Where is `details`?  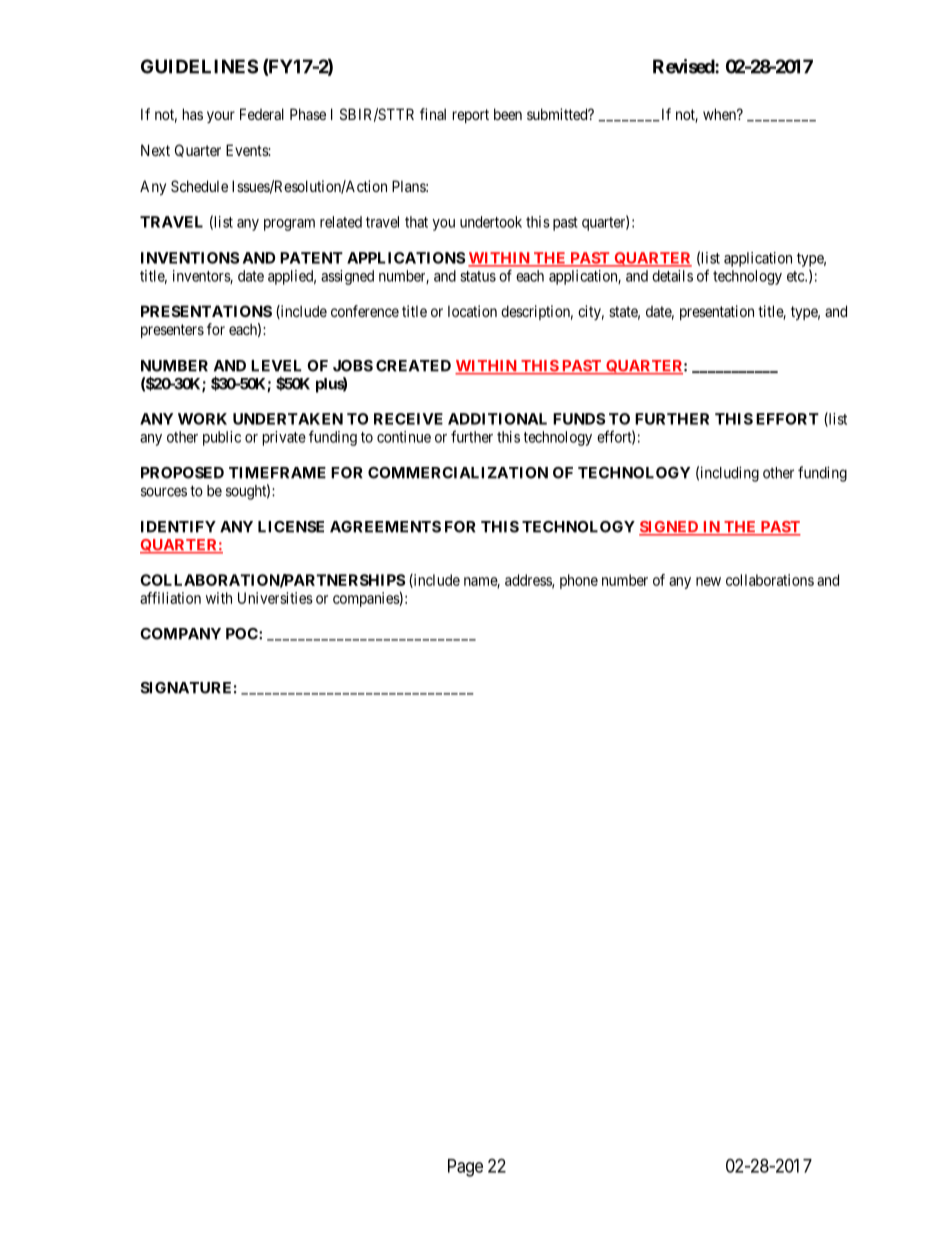 details is located at coordinates (672, 276).
